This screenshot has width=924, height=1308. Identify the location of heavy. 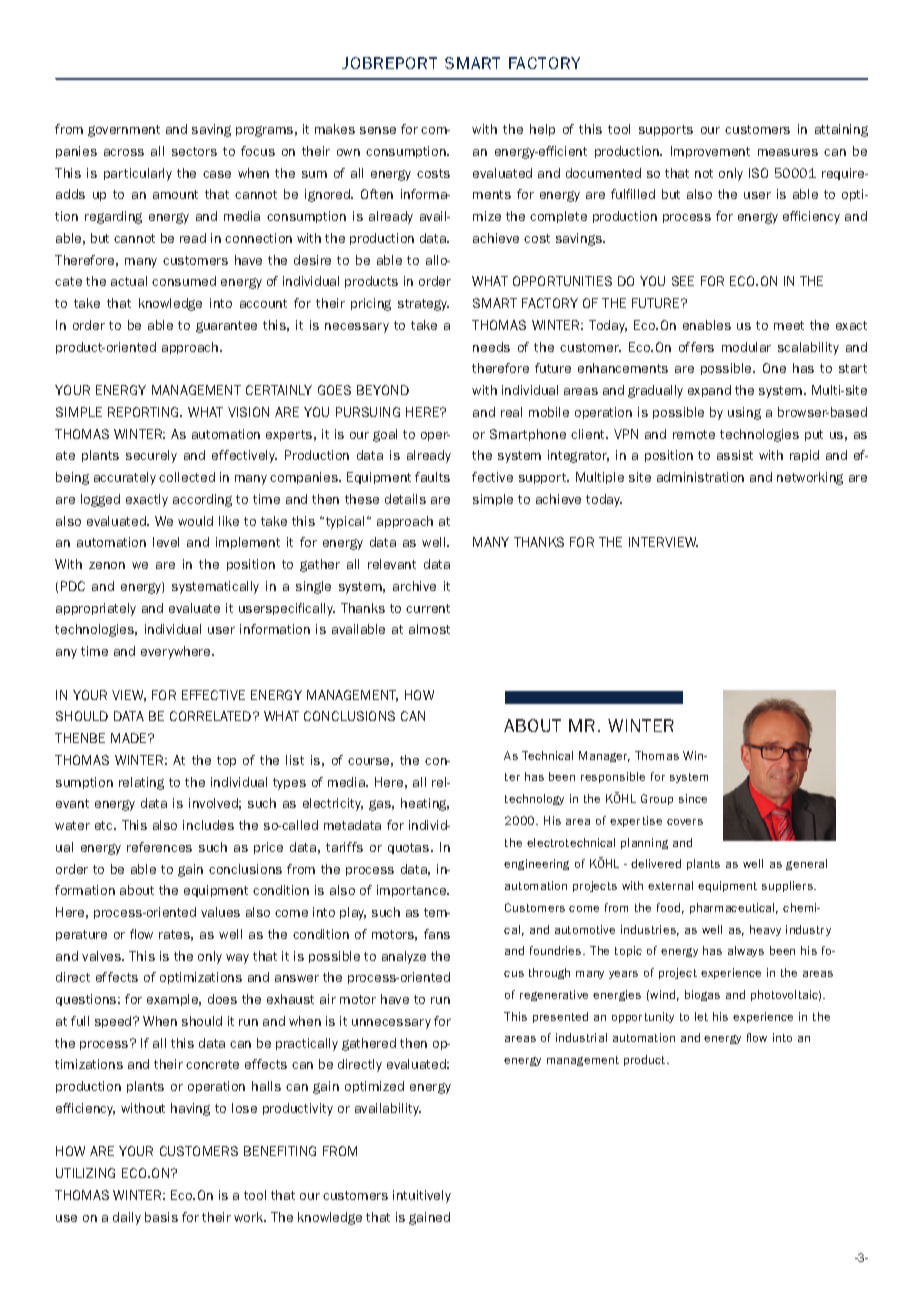
(765, 930).
